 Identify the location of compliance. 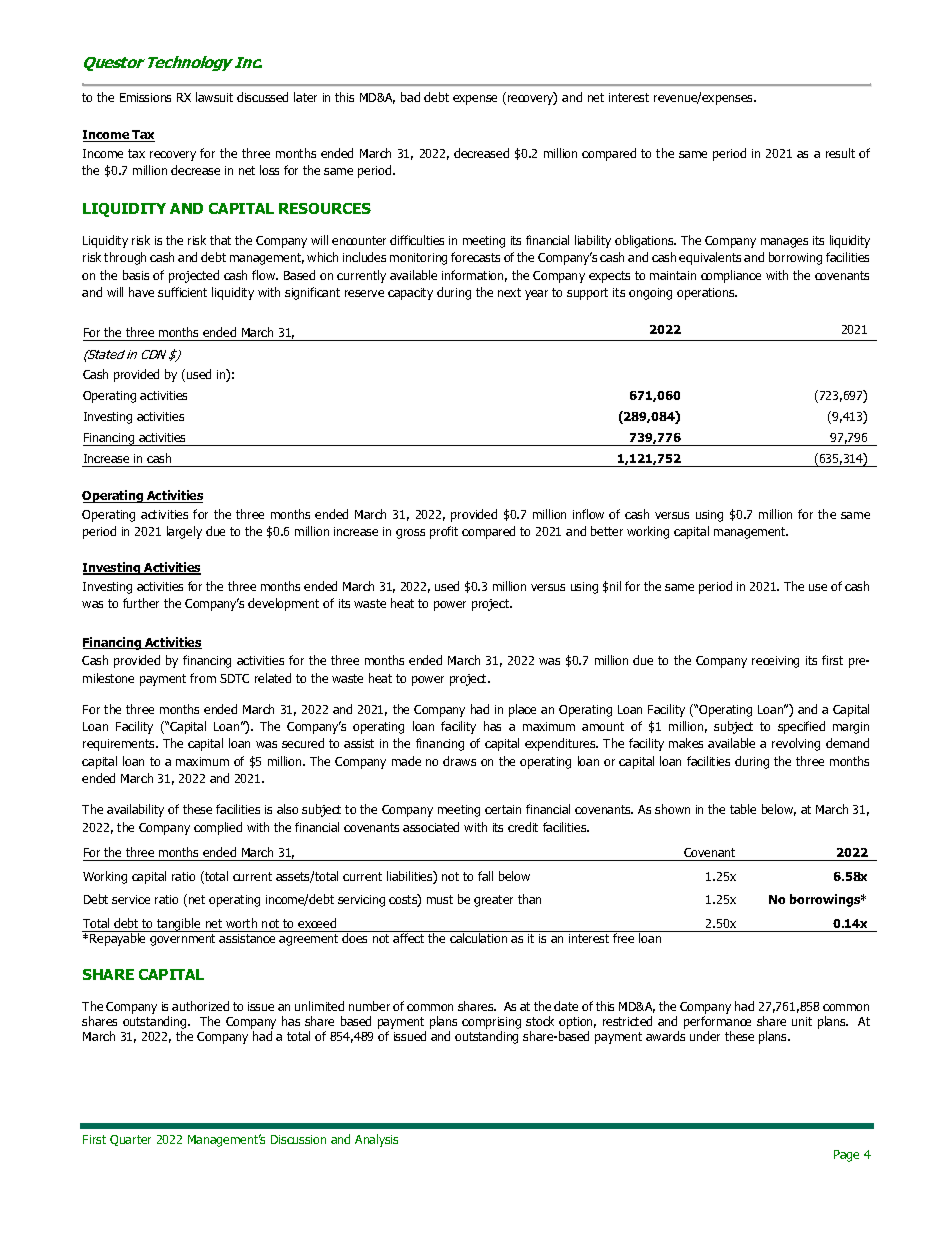
(731, 276).
